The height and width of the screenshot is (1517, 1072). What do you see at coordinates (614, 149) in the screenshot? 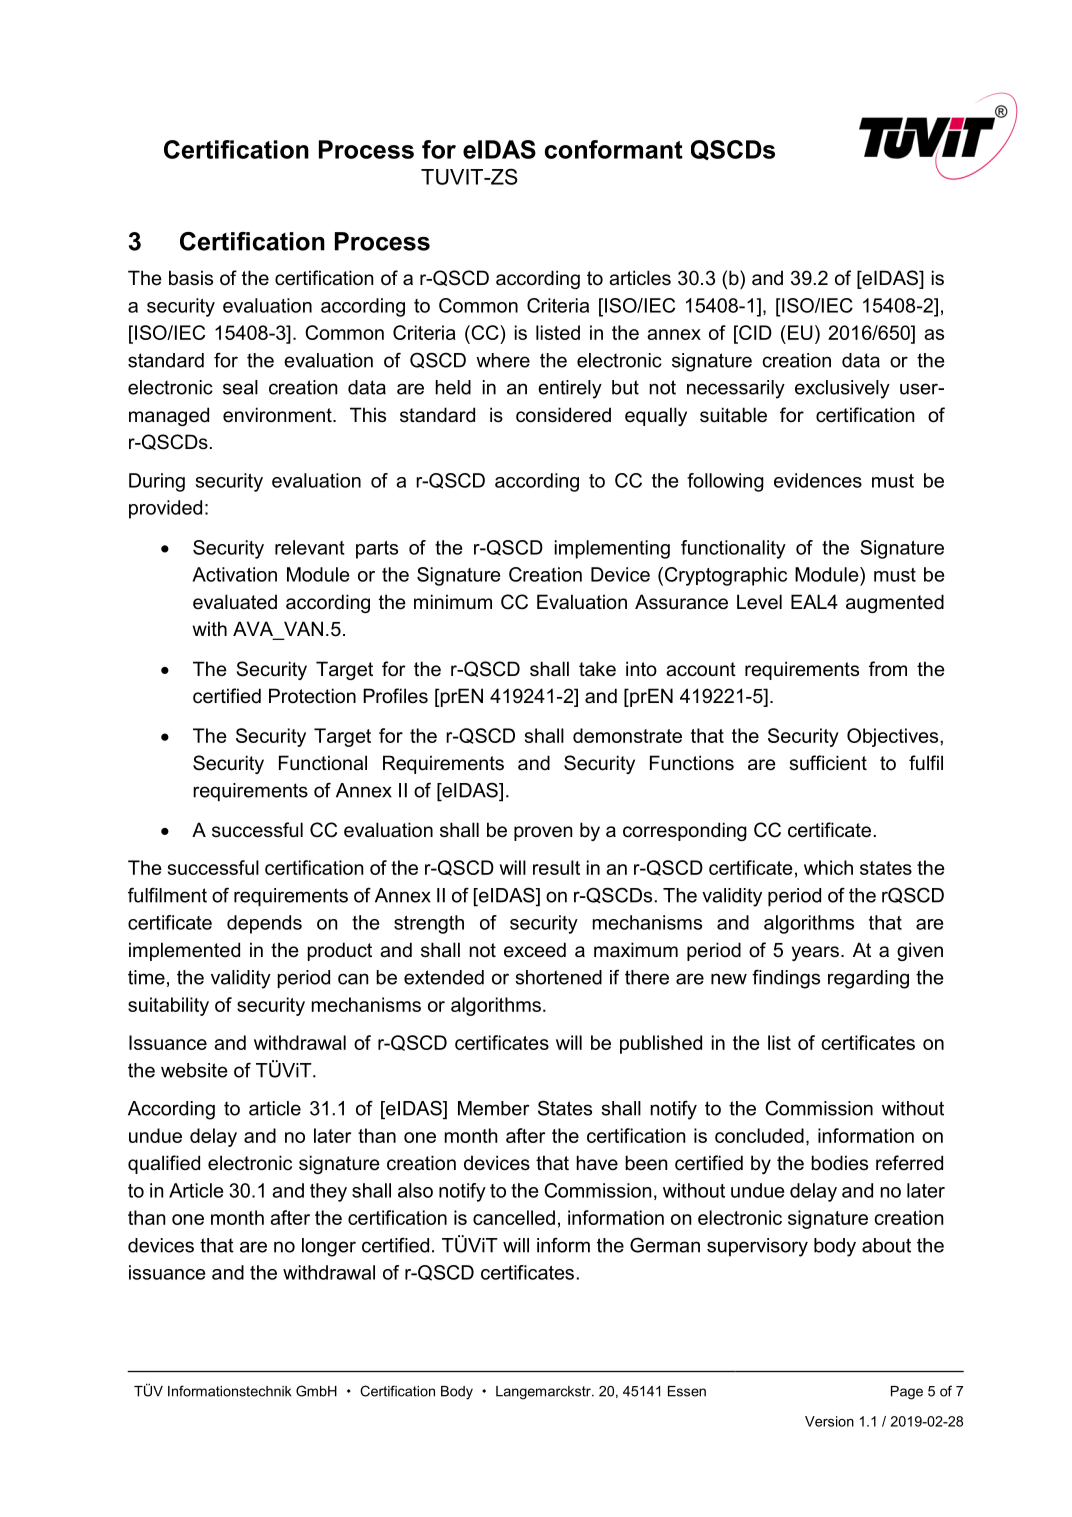
I see `conformant` at bounding box center [614, 149].
